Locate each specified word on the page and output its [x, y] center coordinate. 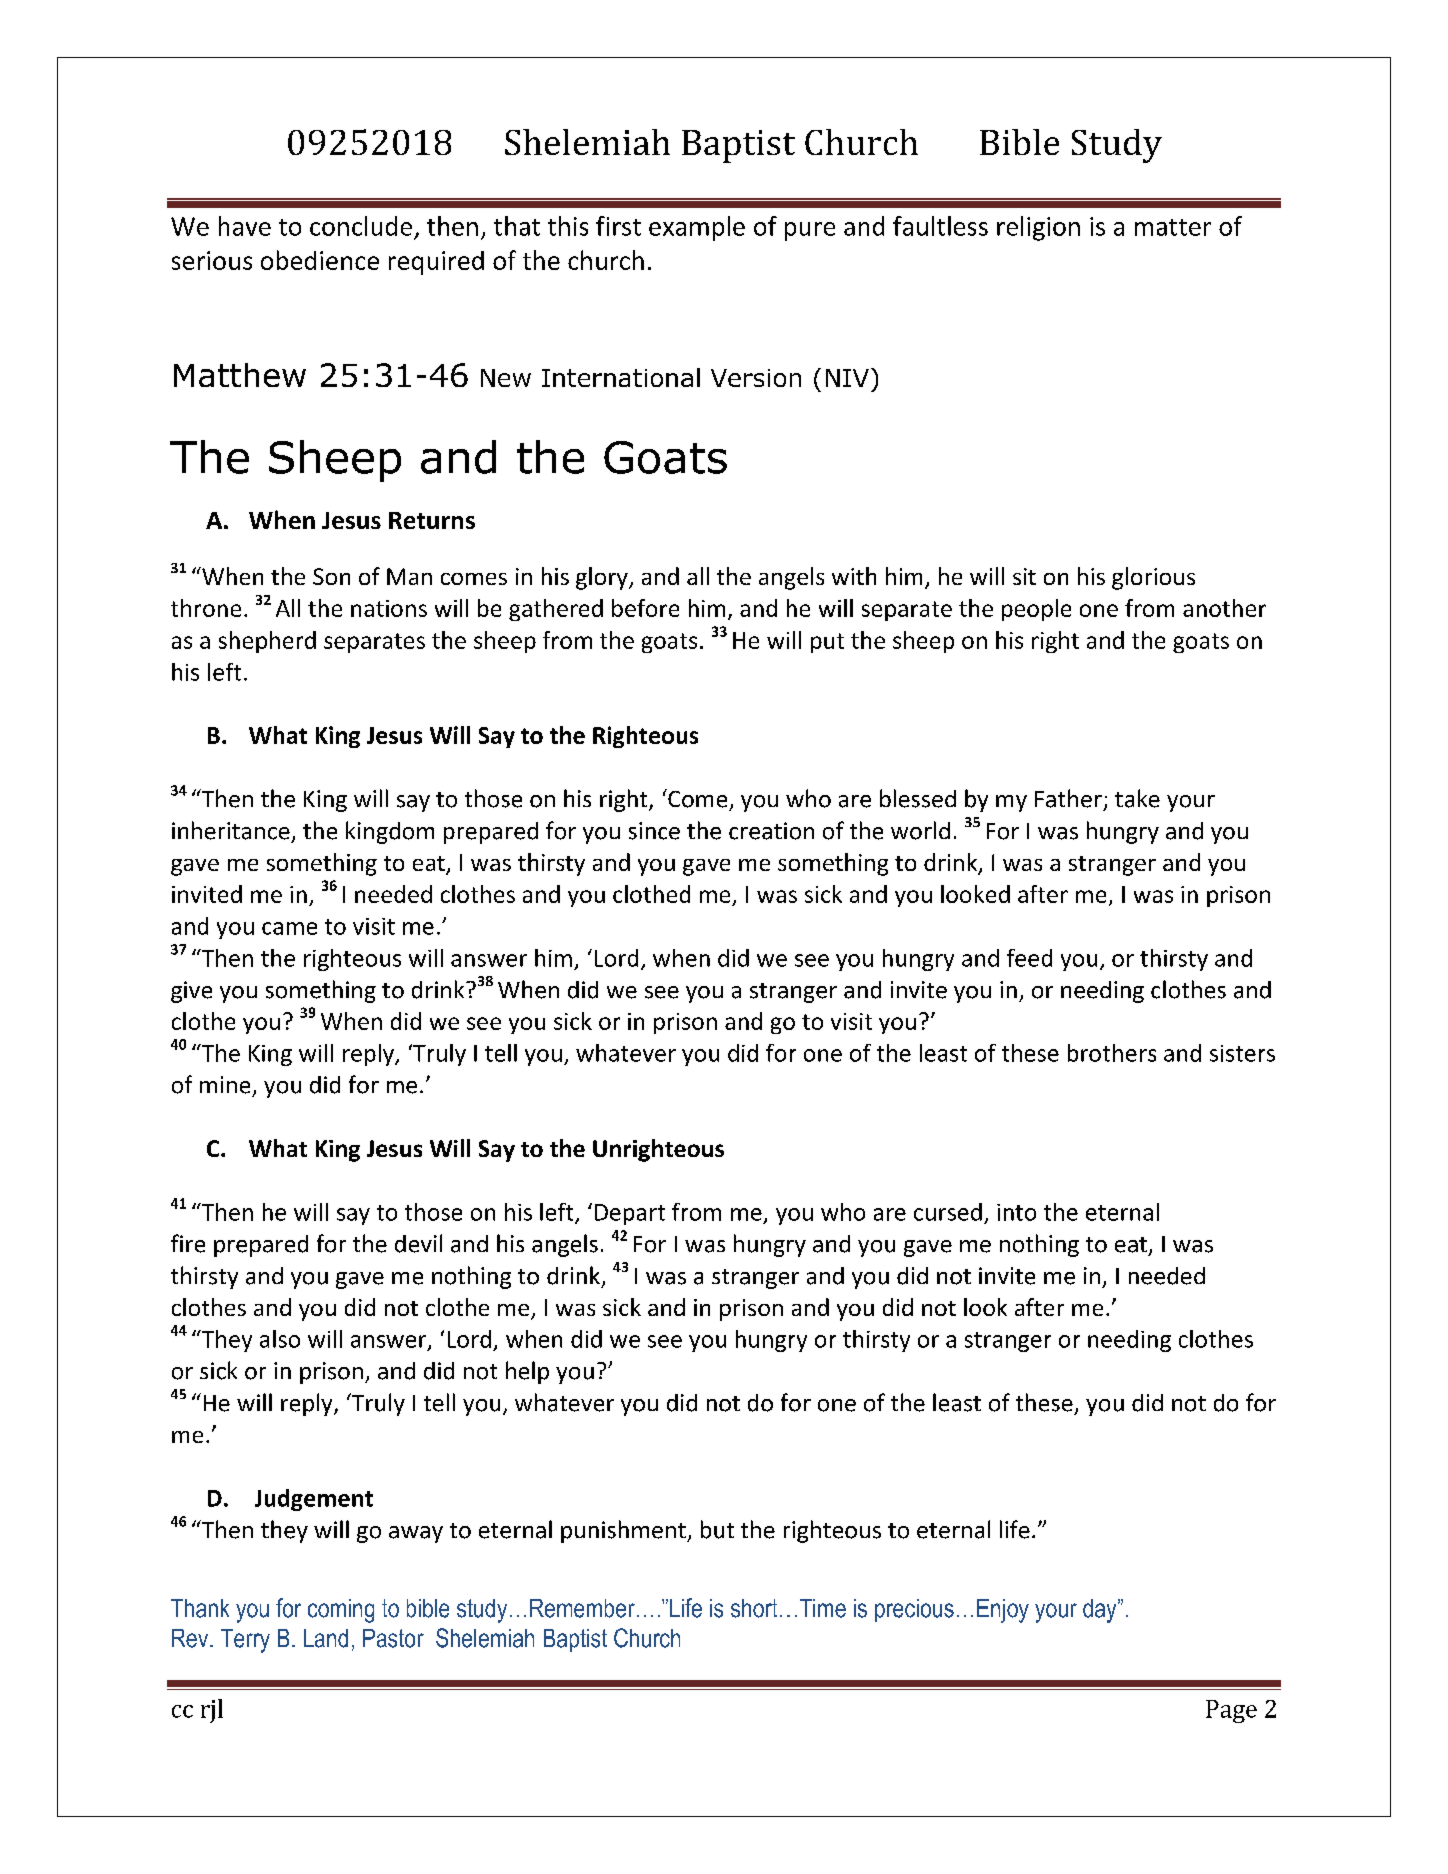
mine [225, 1085]
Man [409, 576]
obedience [320, 260]
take [1137, 798]
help [527, 1372]
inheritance [231, 830]
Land [326, 1638]
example [697, 228]
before [645, 608]
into [1016, 1212]
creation [771, 831]
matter [1173, 227]
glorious [1153, 578]
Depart [630, 1214]
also [280, 1339]
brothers [1112, 1053]
